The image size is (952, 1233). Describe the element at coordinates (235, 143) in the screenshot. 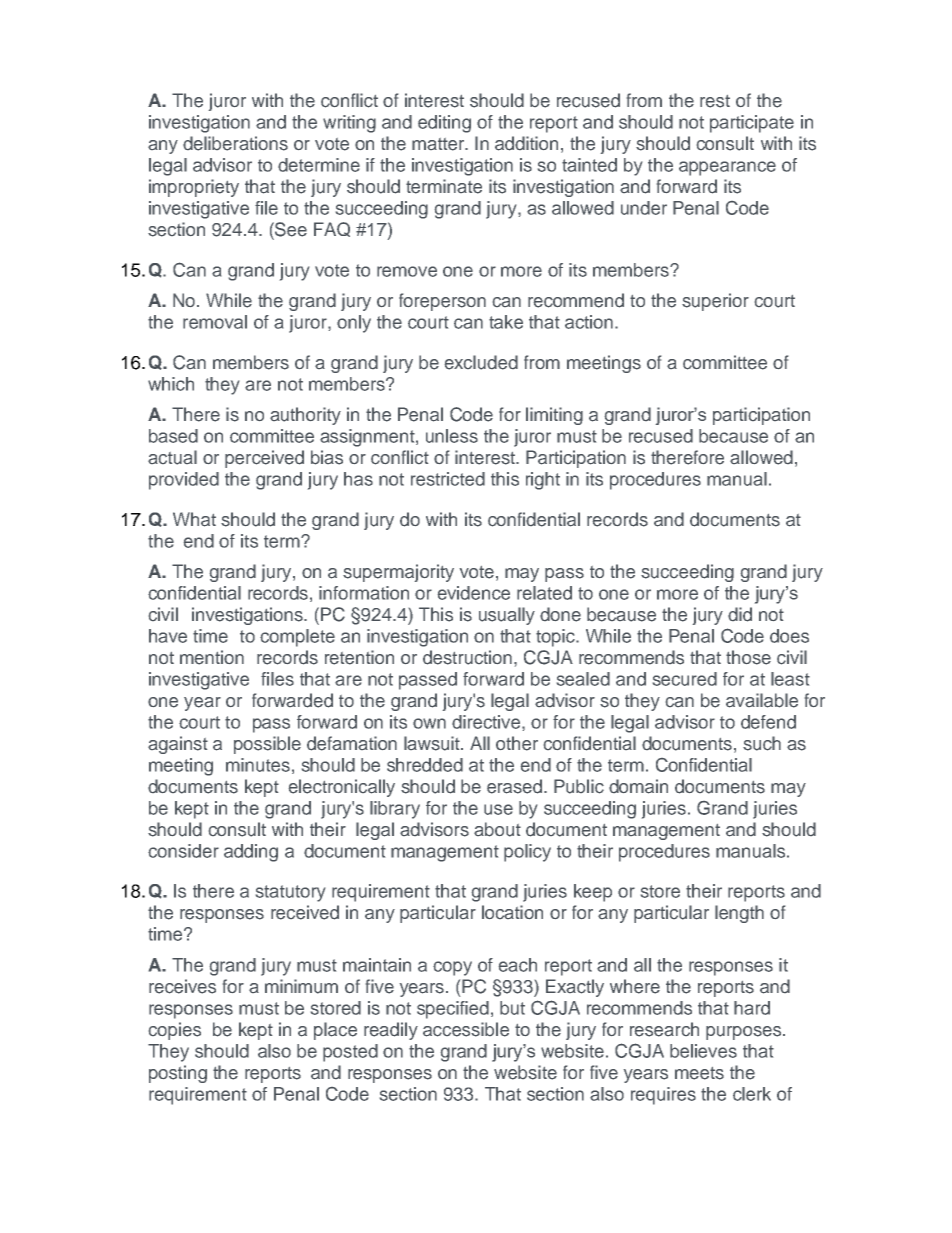

I see `deliberations` at that location.
